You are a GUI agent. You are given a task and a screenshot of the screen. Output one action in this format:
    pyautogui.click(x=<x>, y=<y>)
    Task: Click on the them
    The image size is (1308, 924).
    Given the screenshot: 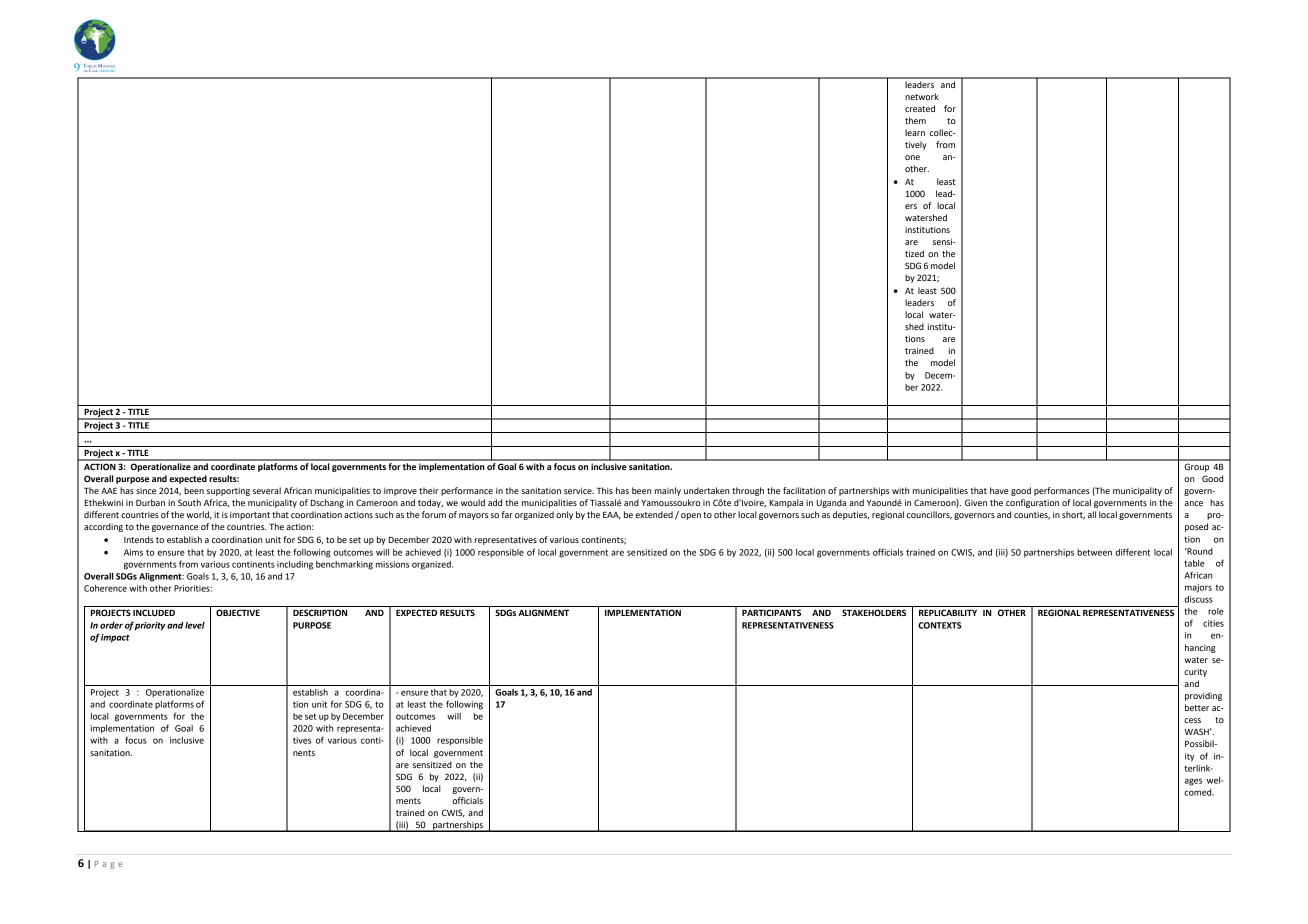 What is the action you would take?
    pyautogui.click(x=915, y=120)
